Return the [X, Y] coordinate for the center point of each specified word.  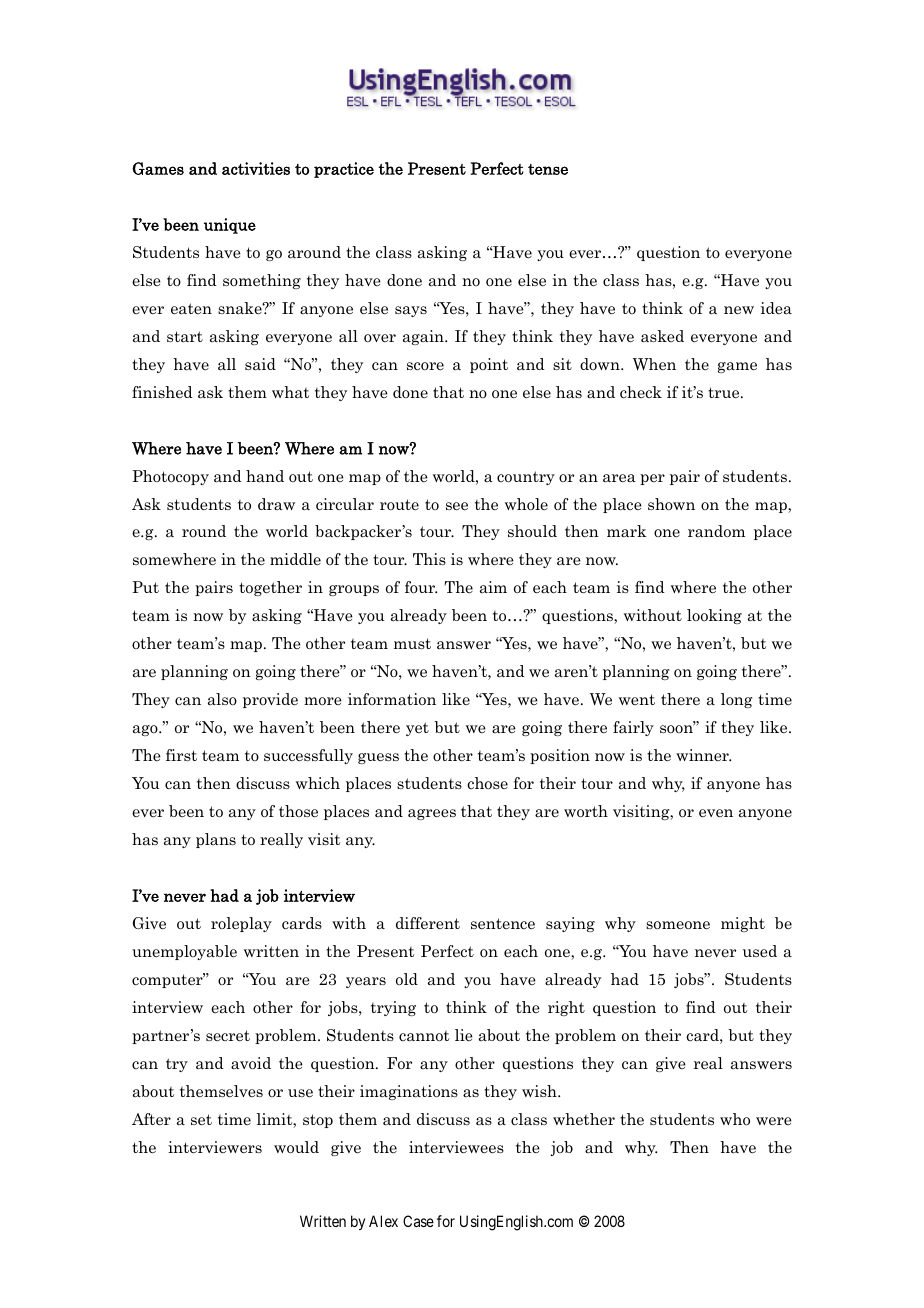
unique [230, 226]
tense [548, 169]
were [774, 1121]
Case [418, 1221]
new [739, 310]
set [201, 1119]
